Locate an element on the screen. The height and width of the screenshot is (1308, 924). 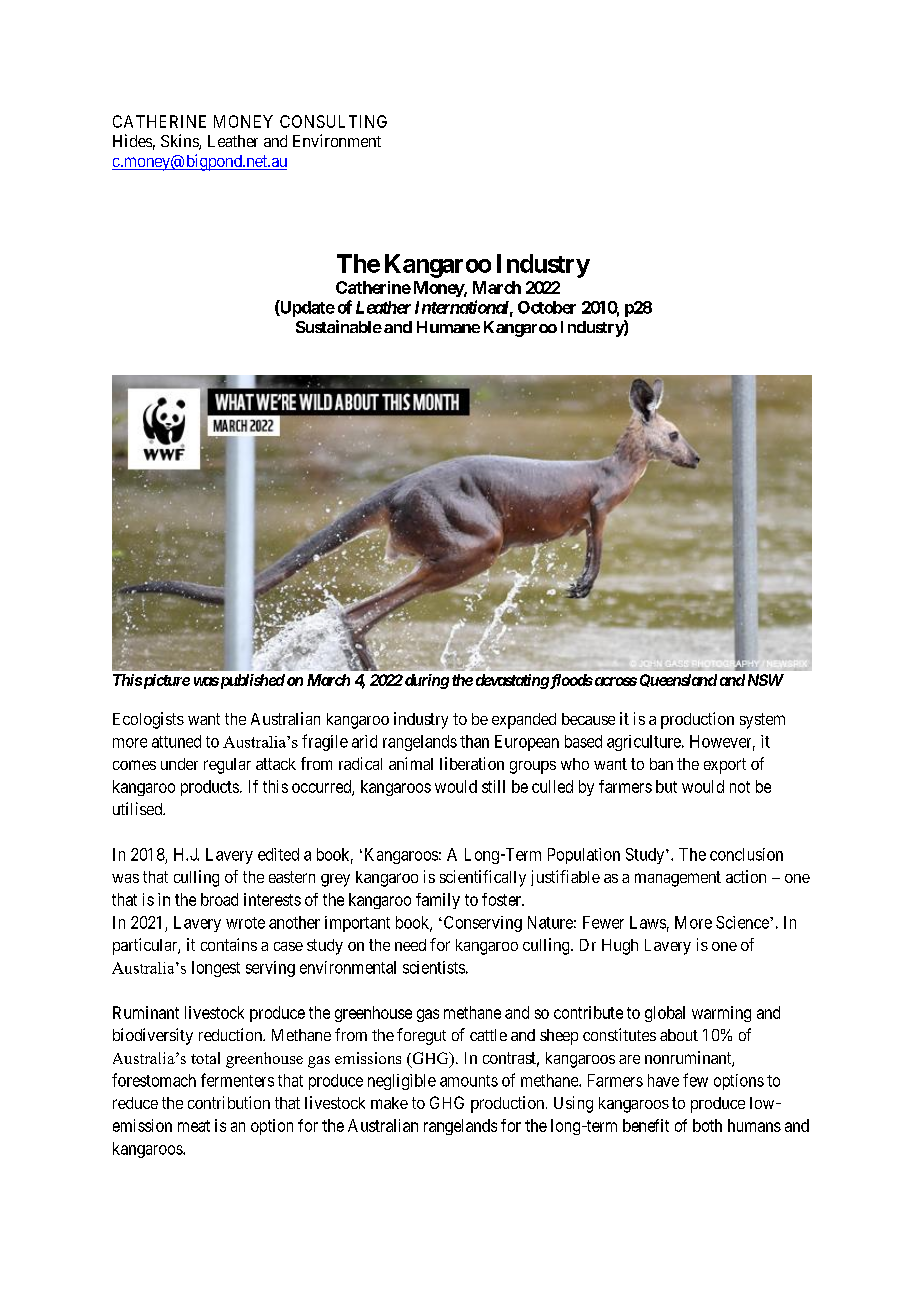
CONSULTING is located at coordinates (333, 121).
